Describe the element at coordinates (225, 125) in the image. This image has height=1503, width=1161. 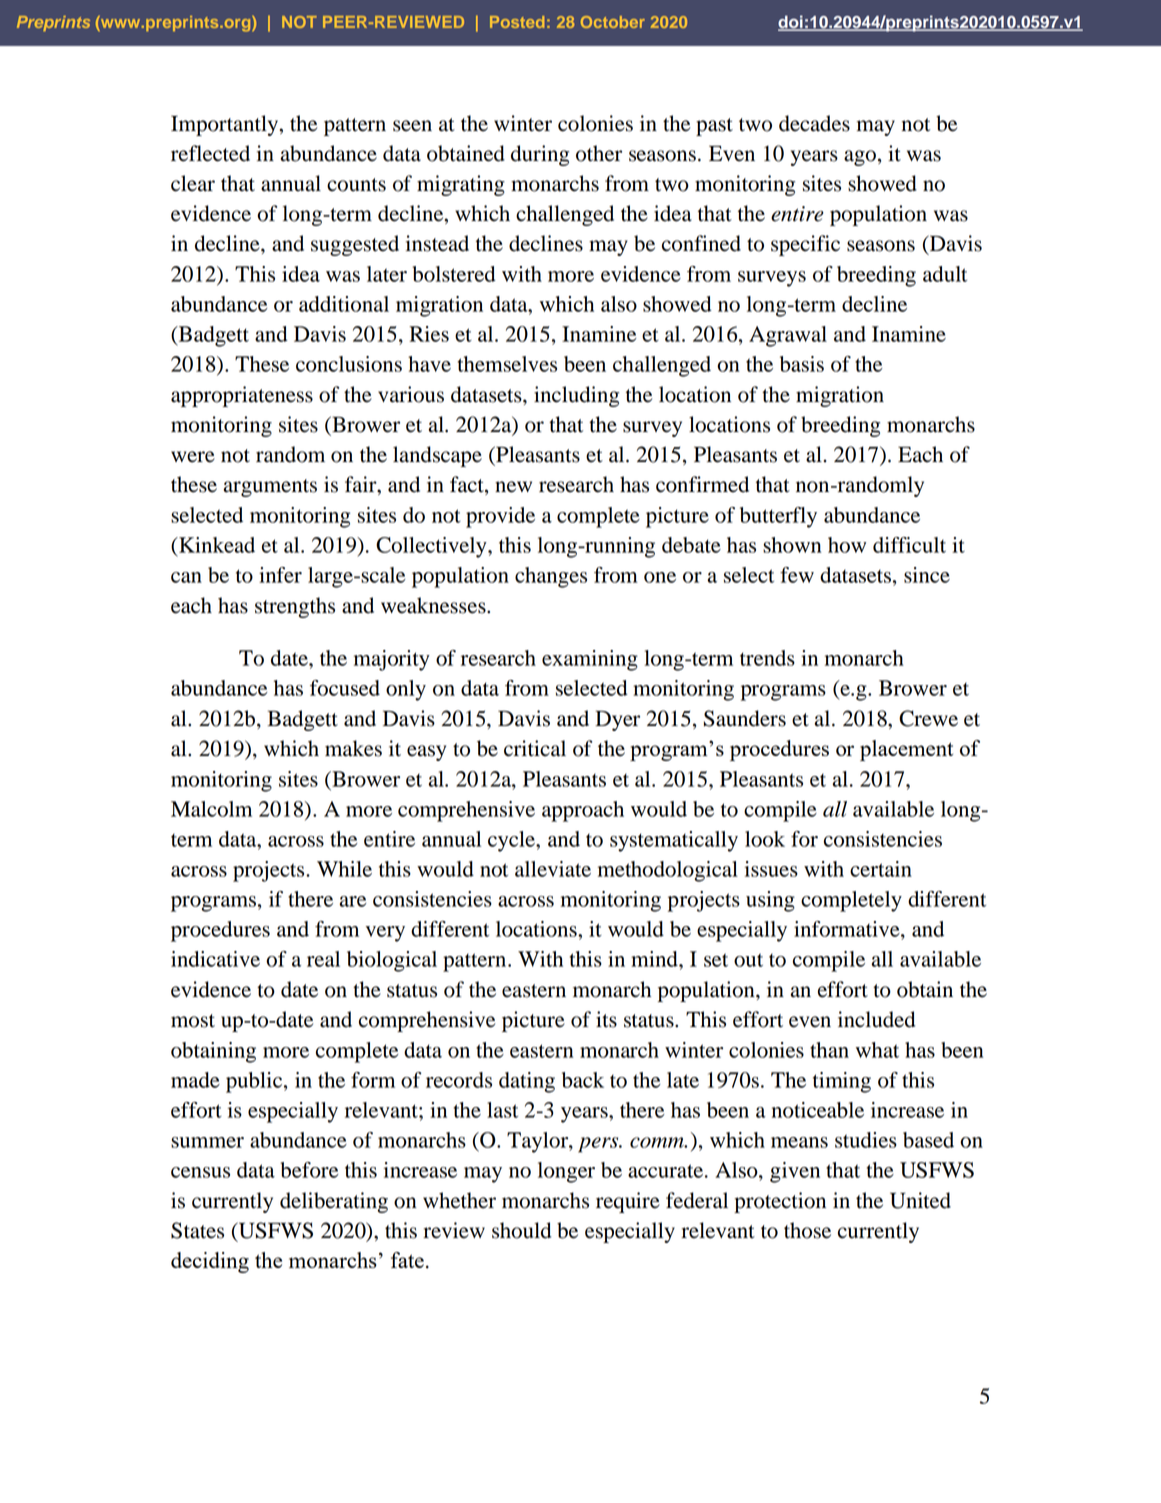
I see `Importantly` at that location.
